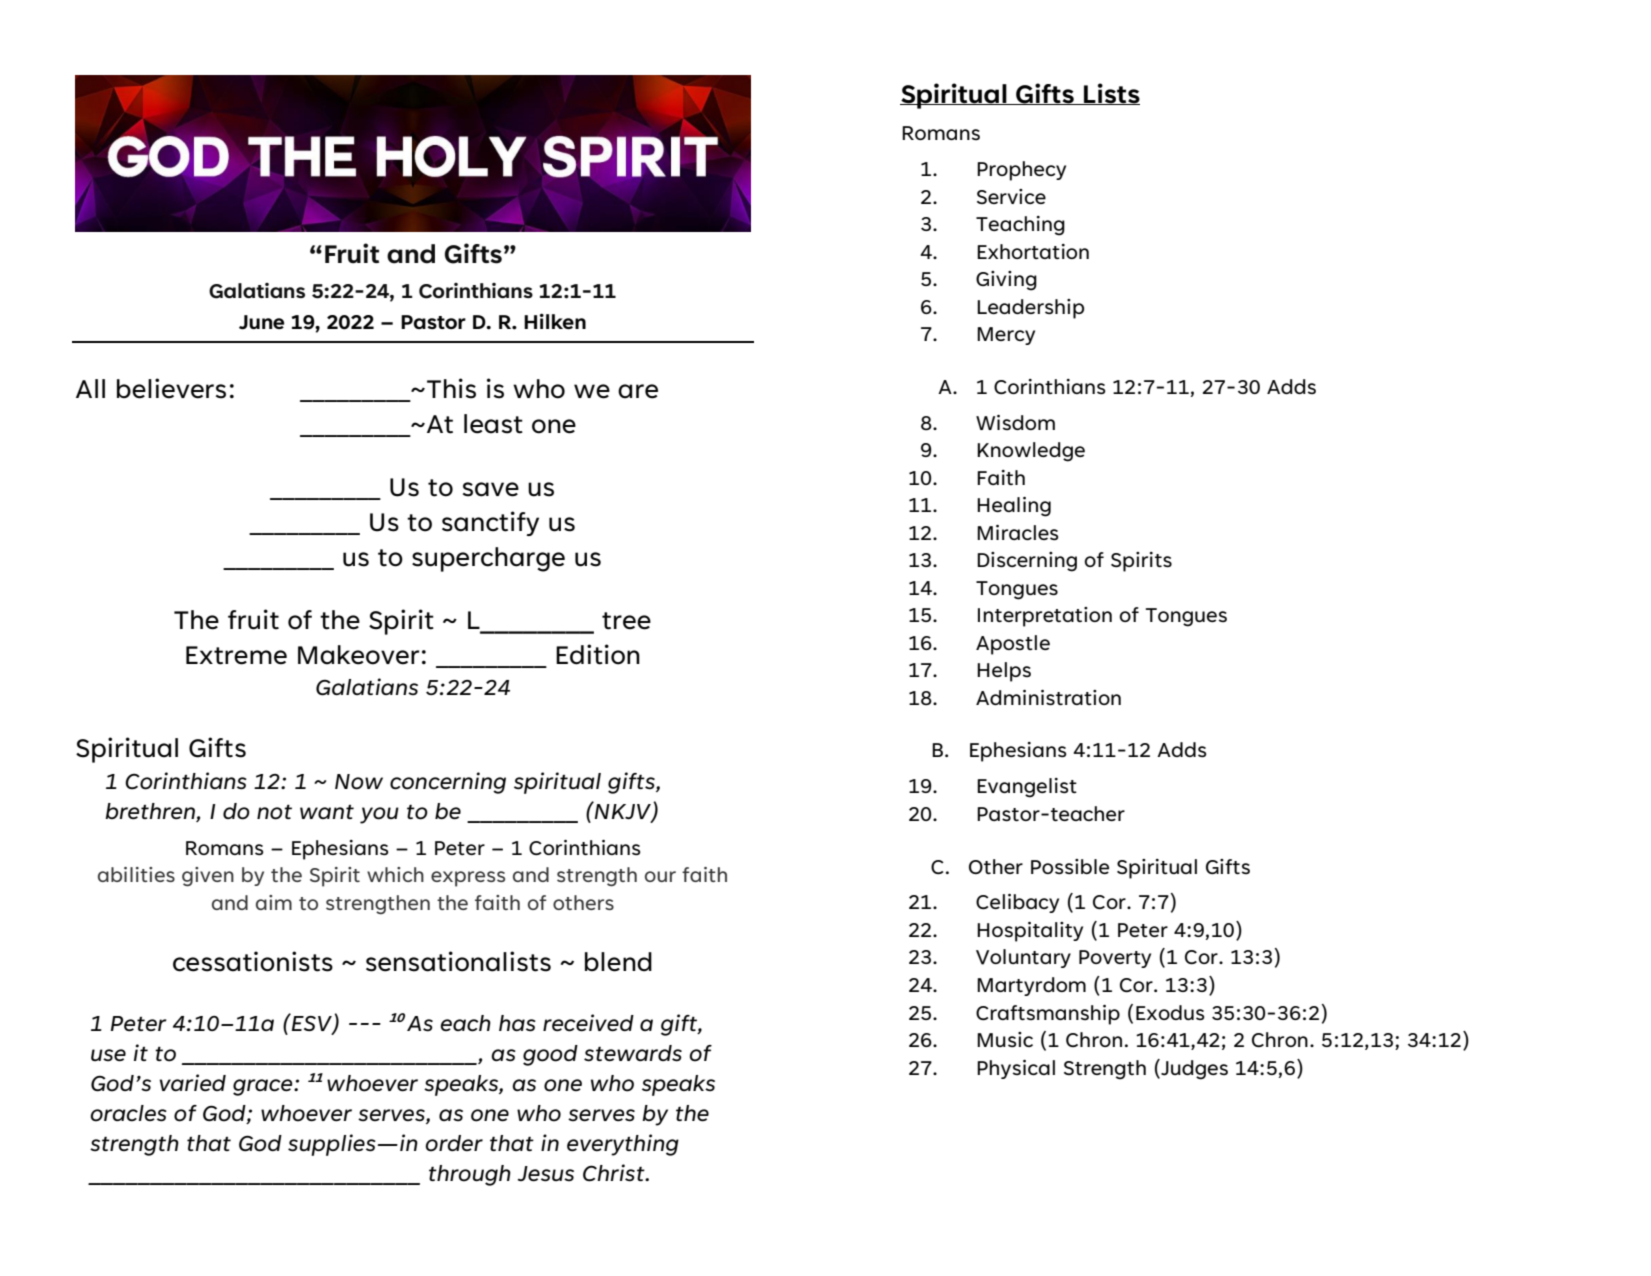  What do you see at coordinates (171, 388) in the document?
I see `believers` at bounding box center [171, 388].
